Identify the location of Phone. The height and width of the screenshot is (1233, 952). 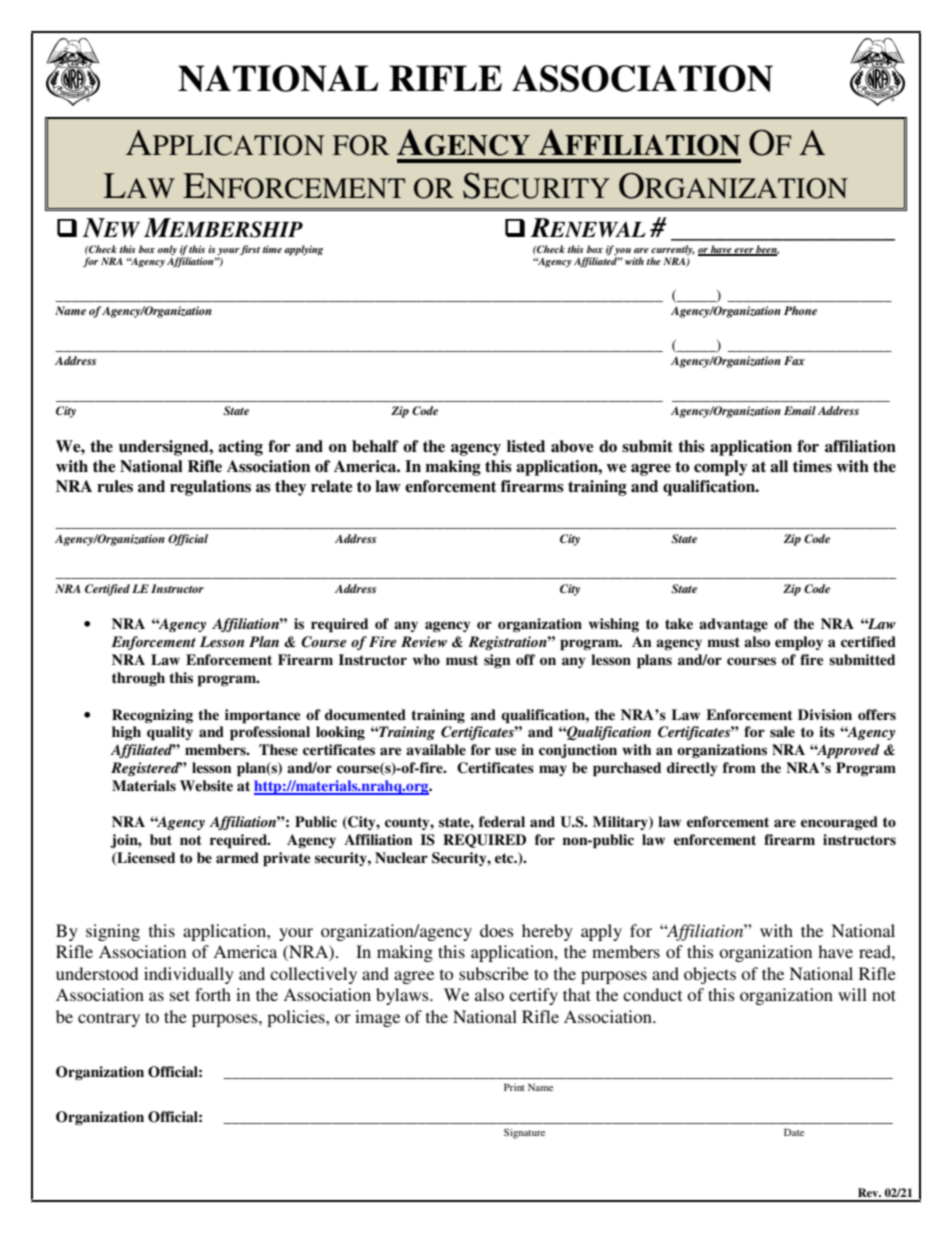
(800, 310).
